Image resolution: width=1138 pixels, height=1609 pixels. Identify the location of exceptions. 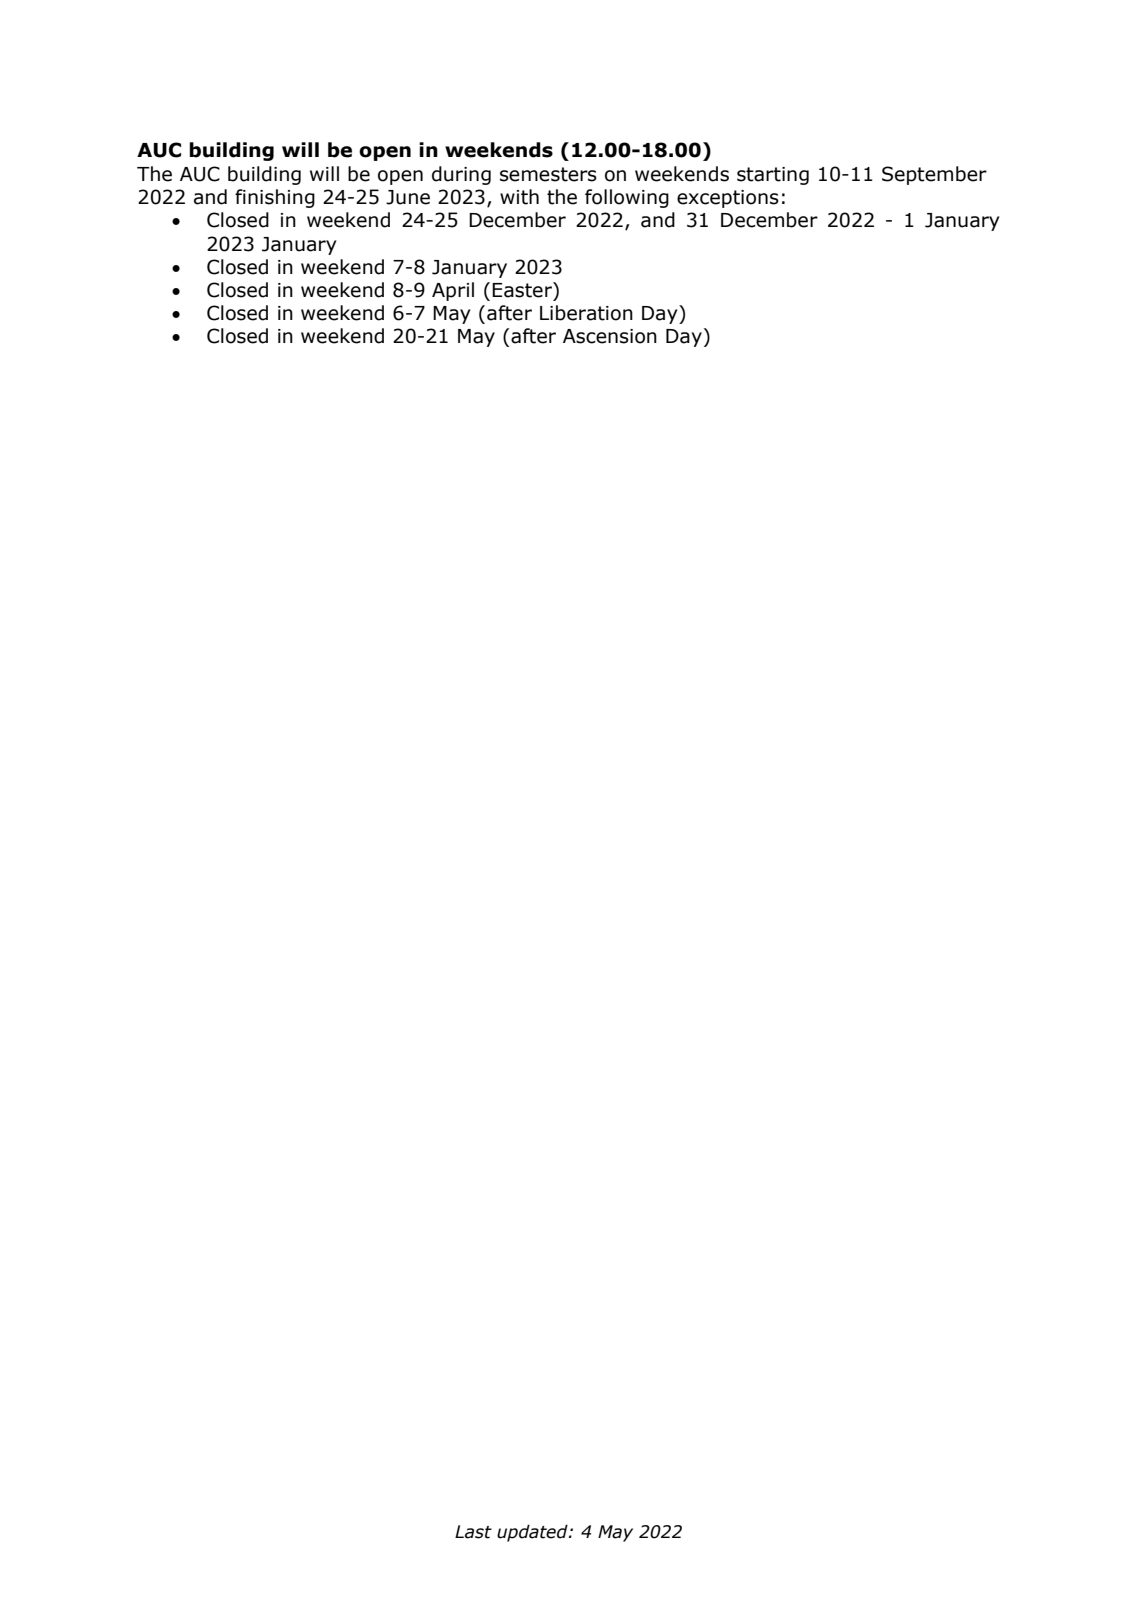
(728, 199).
